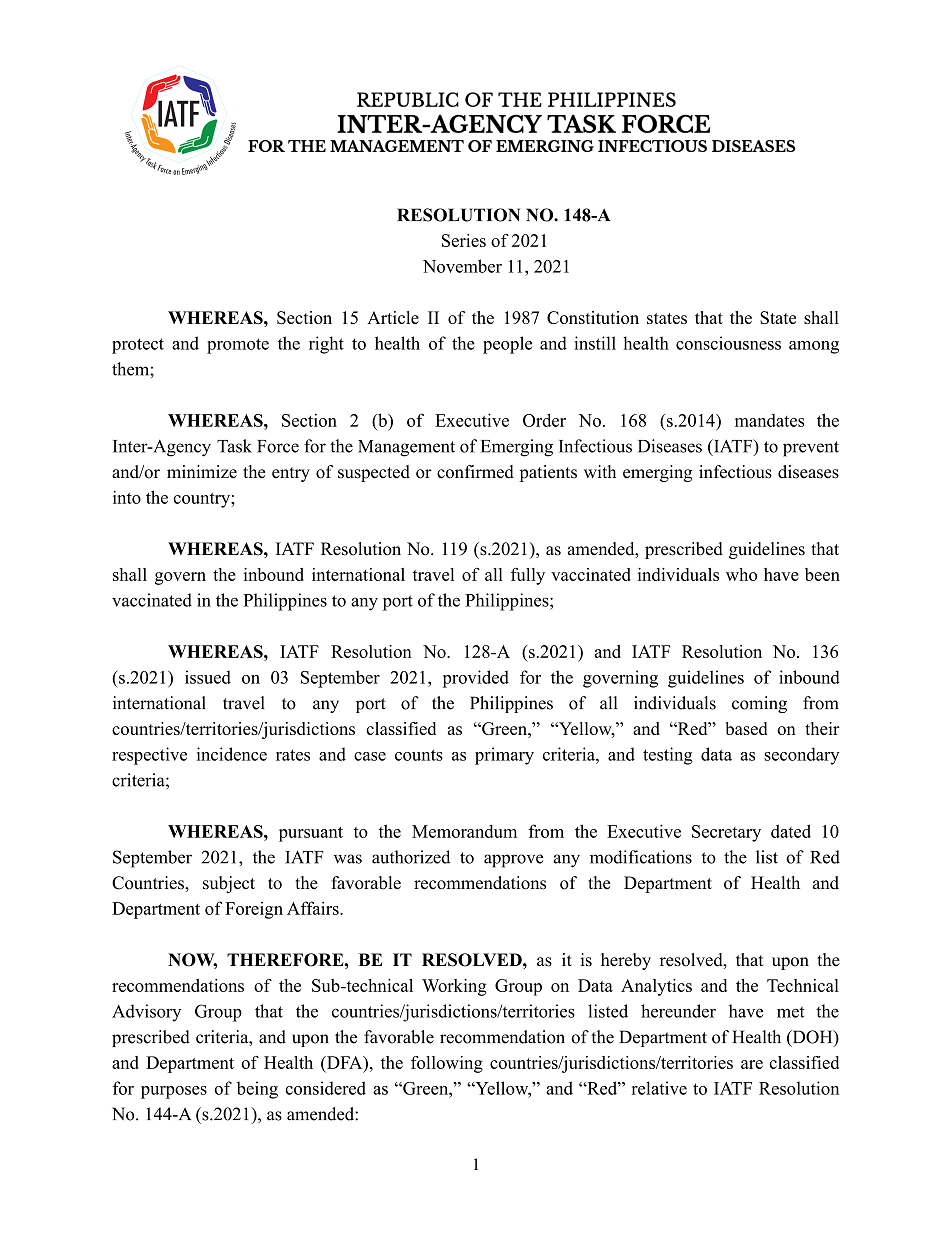 The width and height of the image is (952, 1233). I want to click on consciousness, so click(728, 343).
